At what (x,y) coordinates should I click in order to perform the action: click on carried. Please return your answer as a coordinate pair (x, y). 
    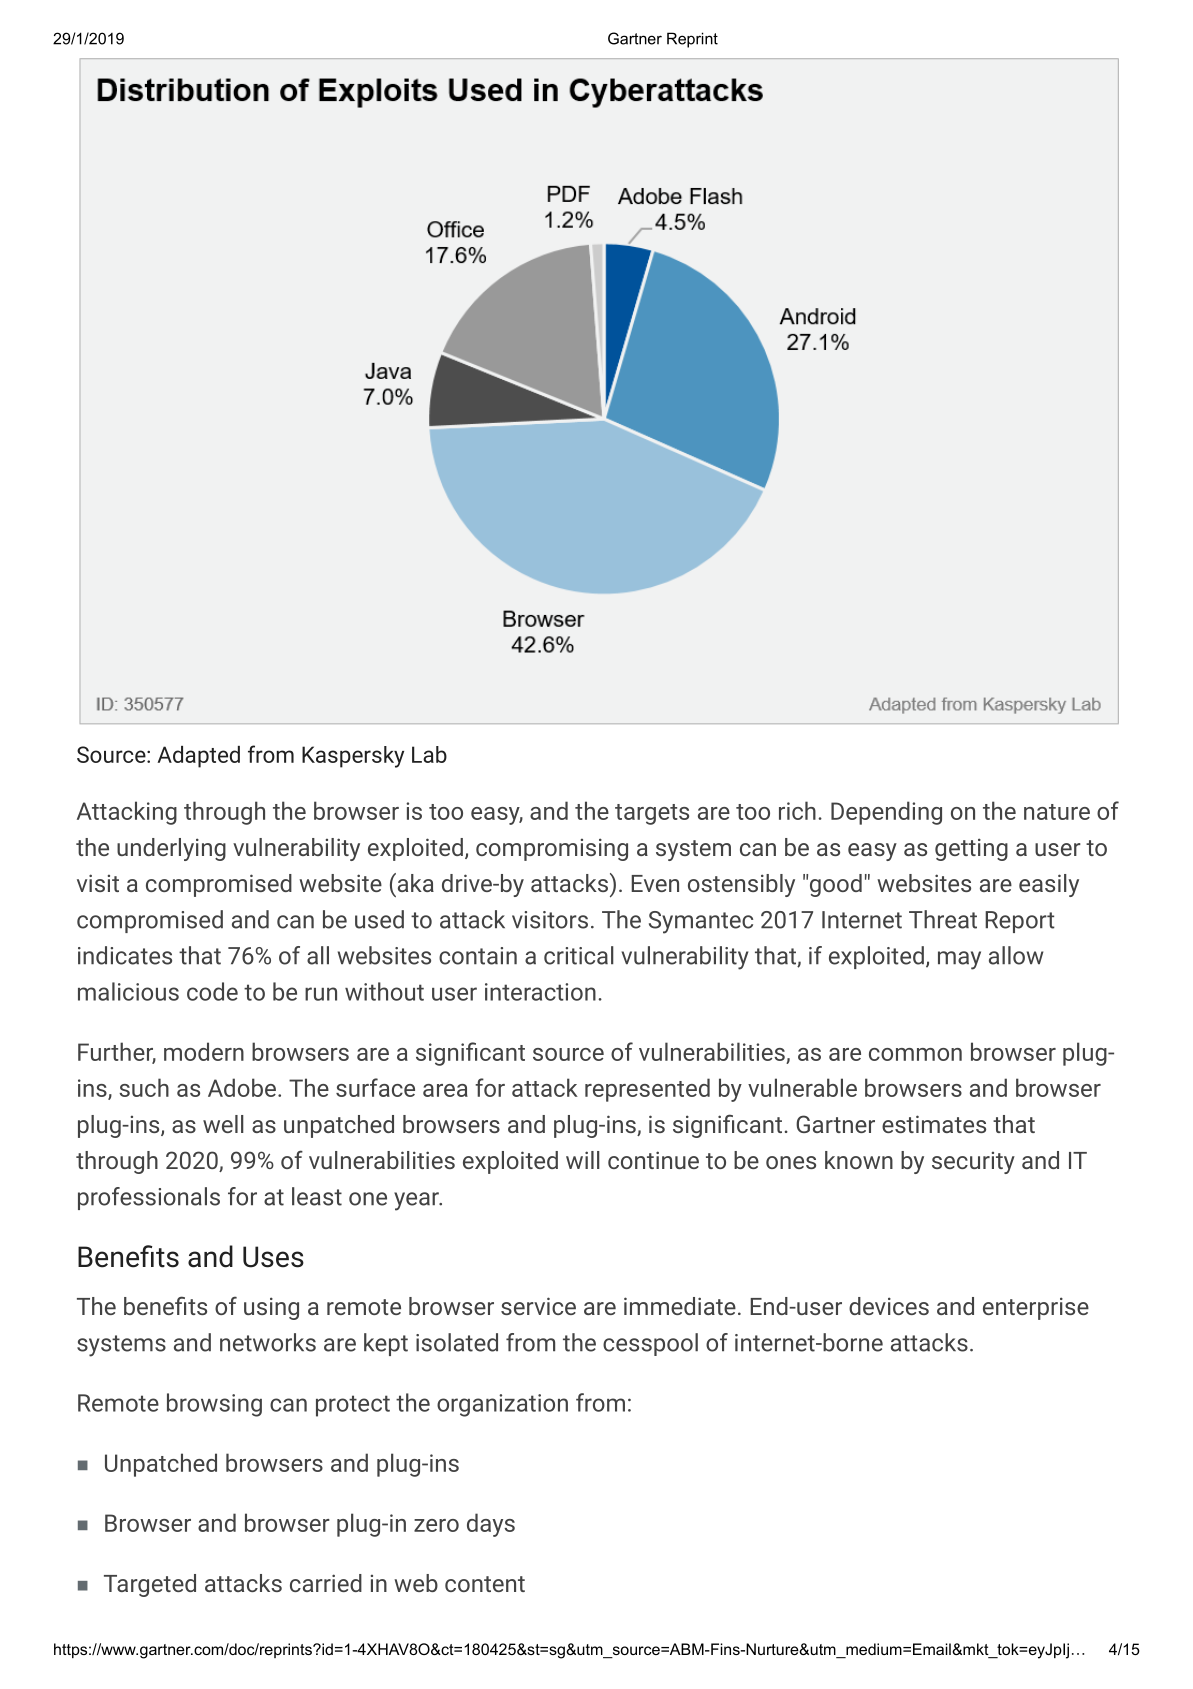
    Looking at the image, I should click on (326, 1583).
